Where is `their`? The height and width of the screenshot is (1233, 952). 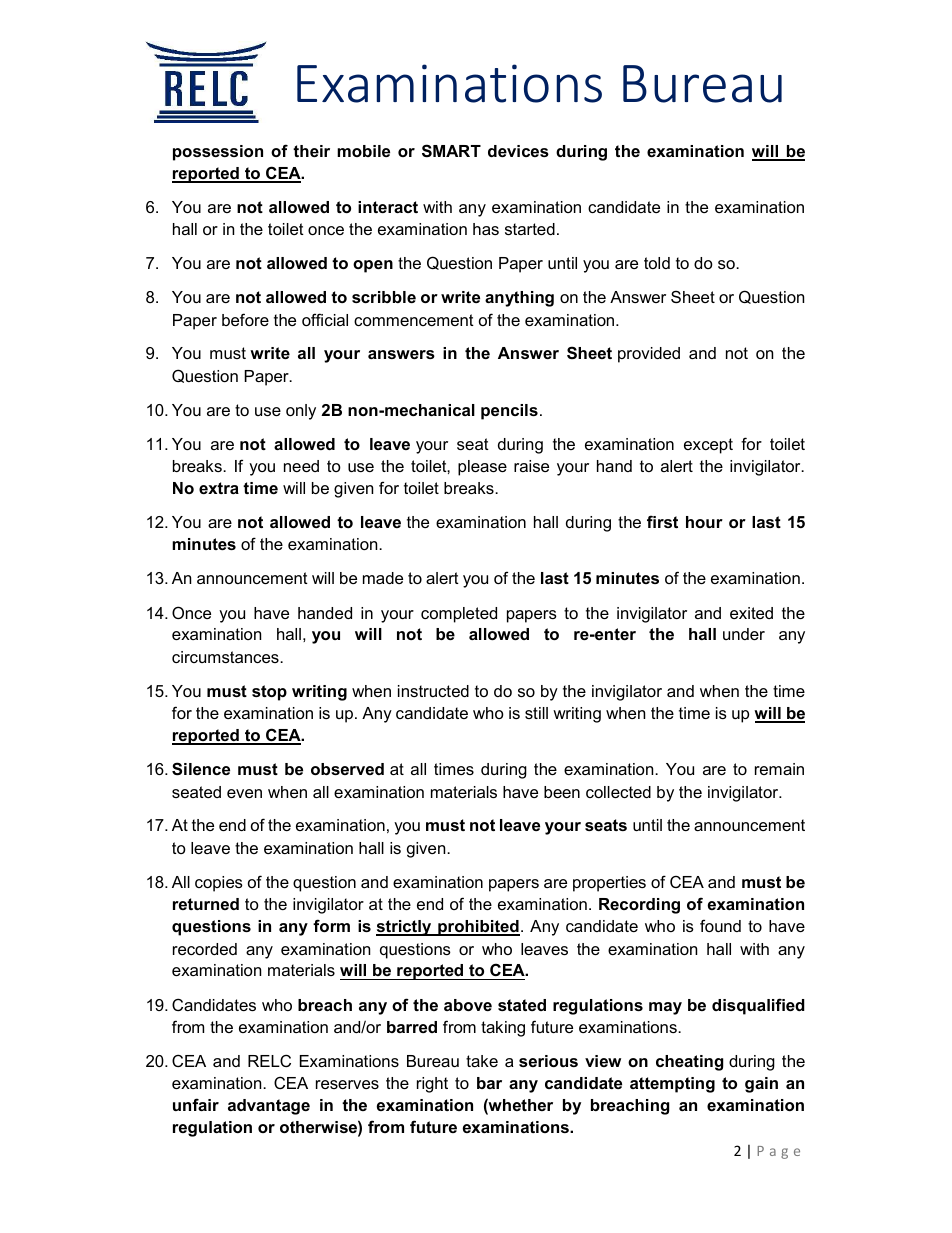
their is located at coordinates (311, 151).
